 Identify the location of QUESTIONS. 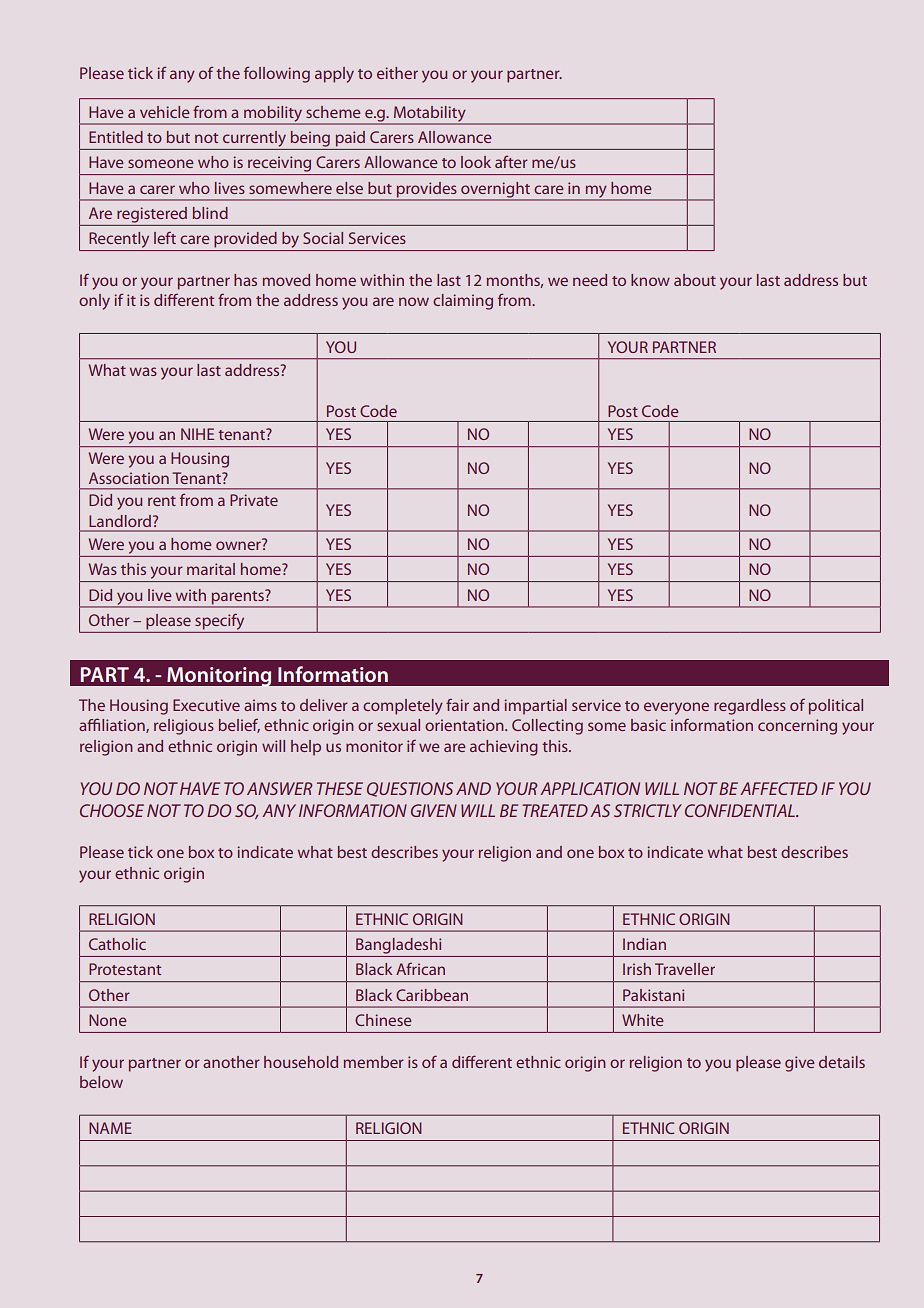
(410, 789).
